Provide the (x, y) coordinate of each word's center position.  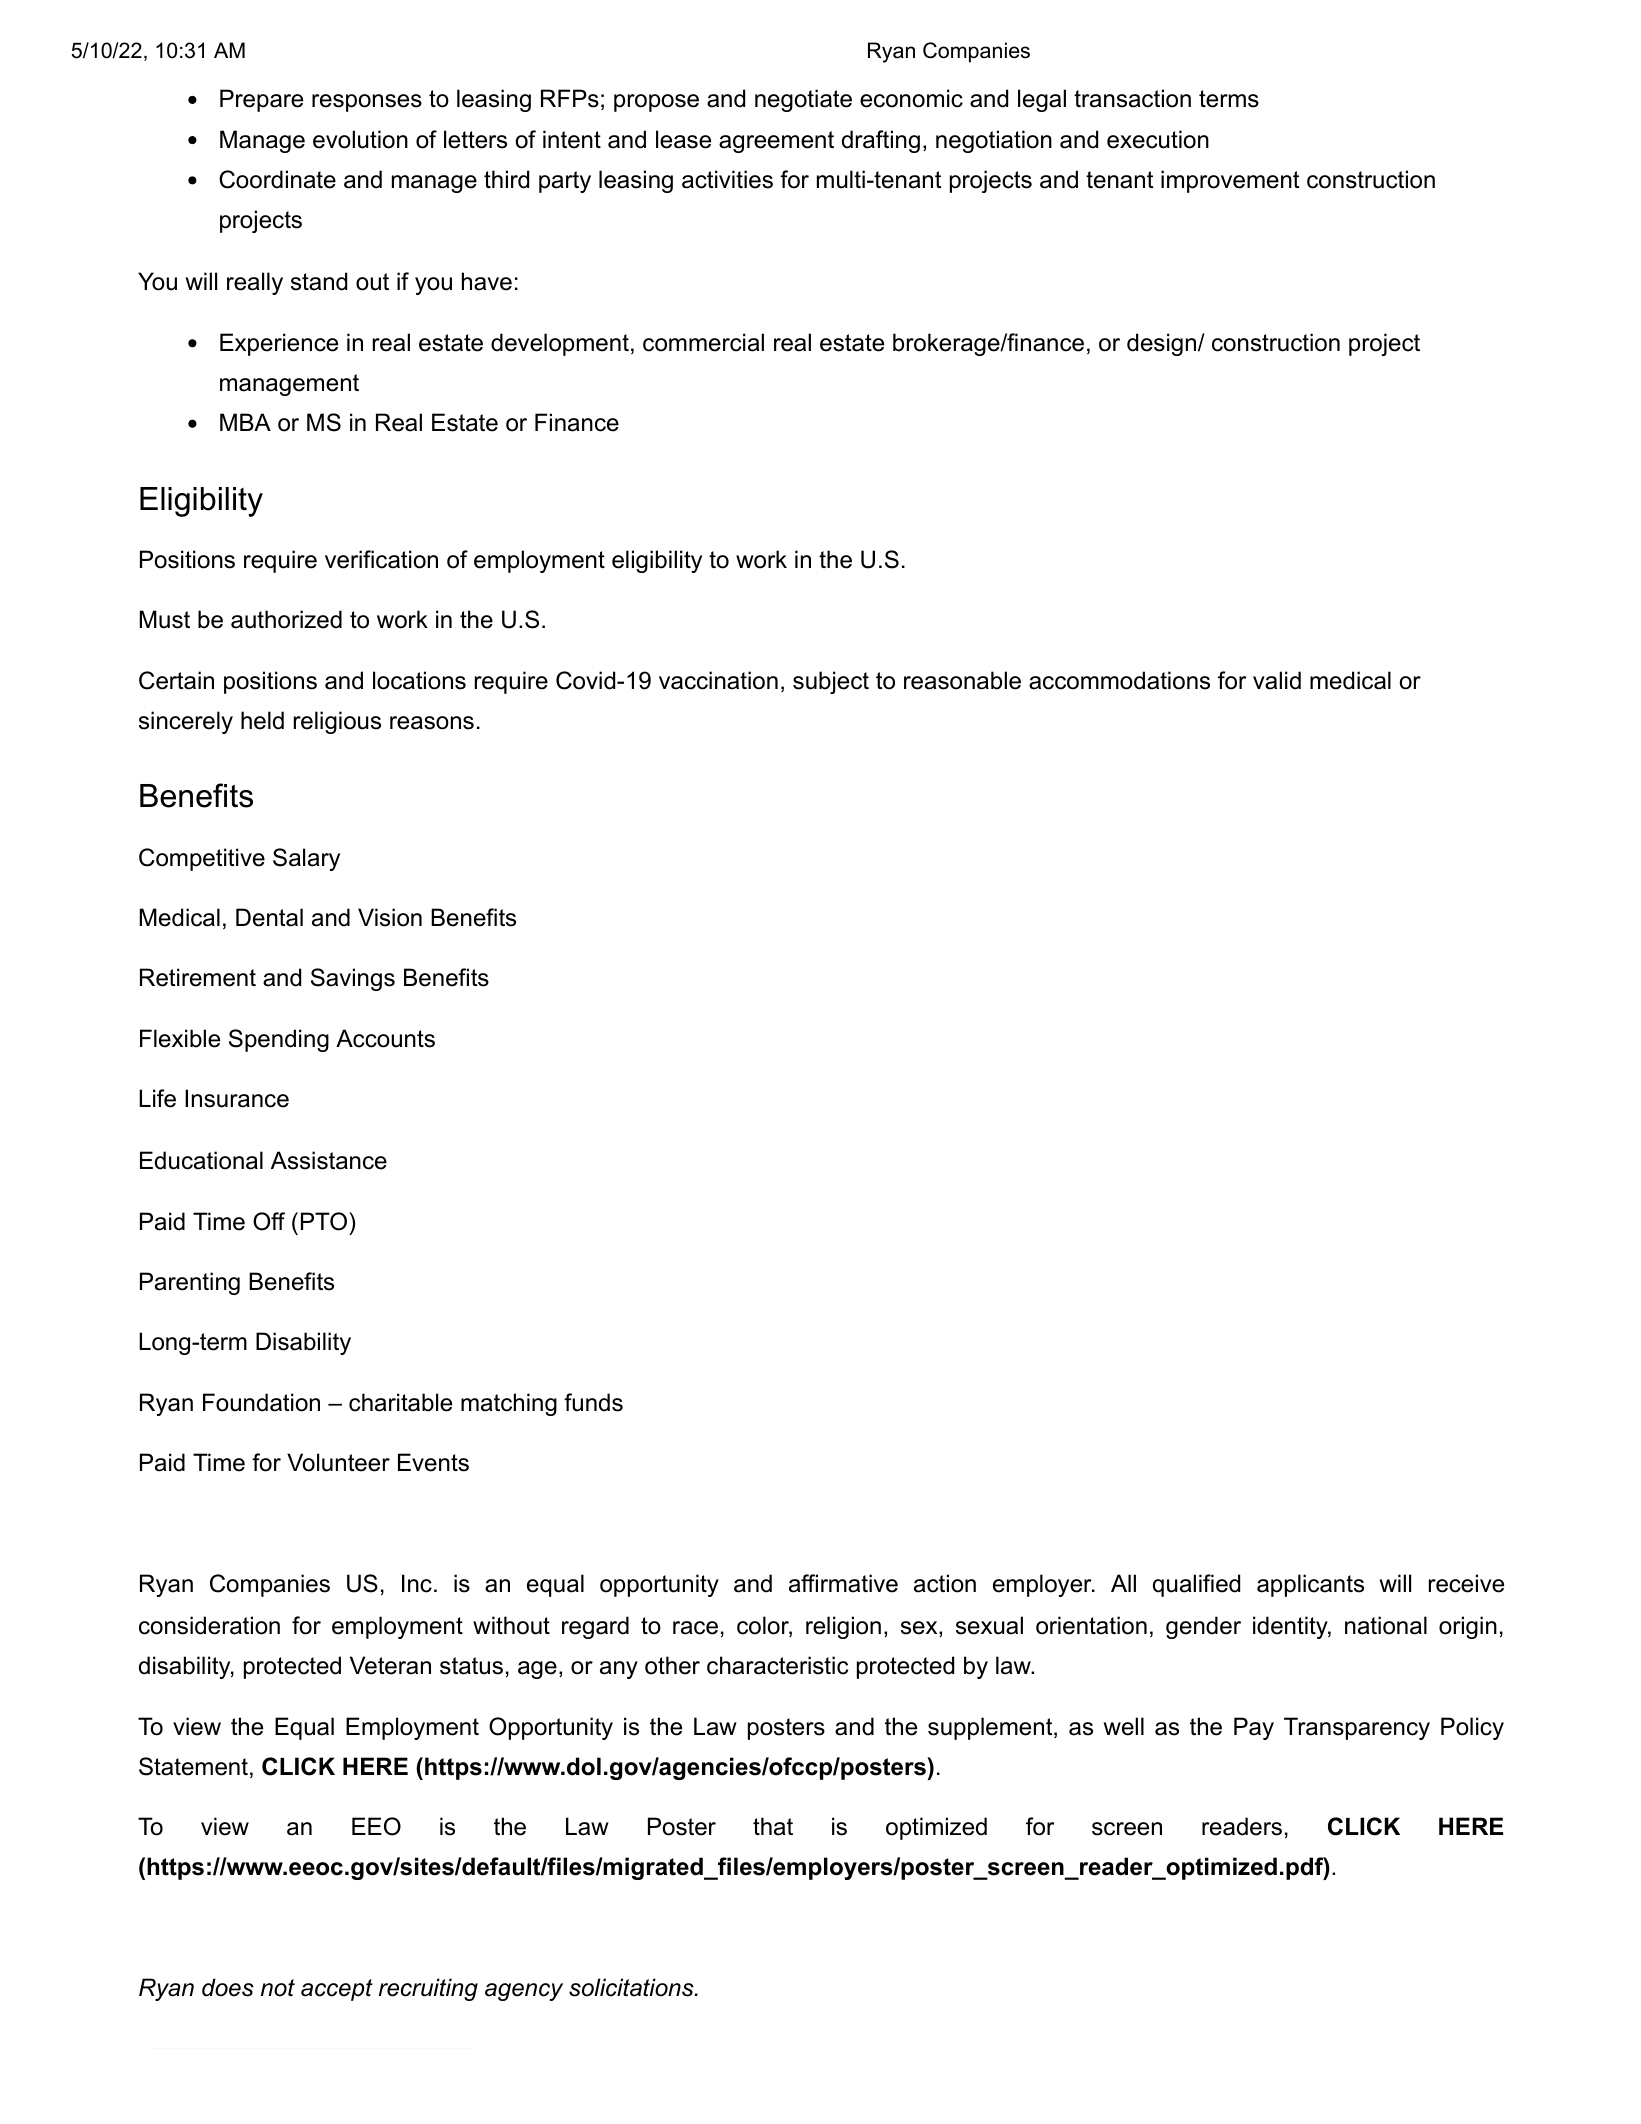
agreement (776, 142)
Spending (279, 1040)
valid (1277, 680)
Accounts (385, 1038)
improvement (1230, 181)
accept (337, 1990)
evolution (360, 139)
